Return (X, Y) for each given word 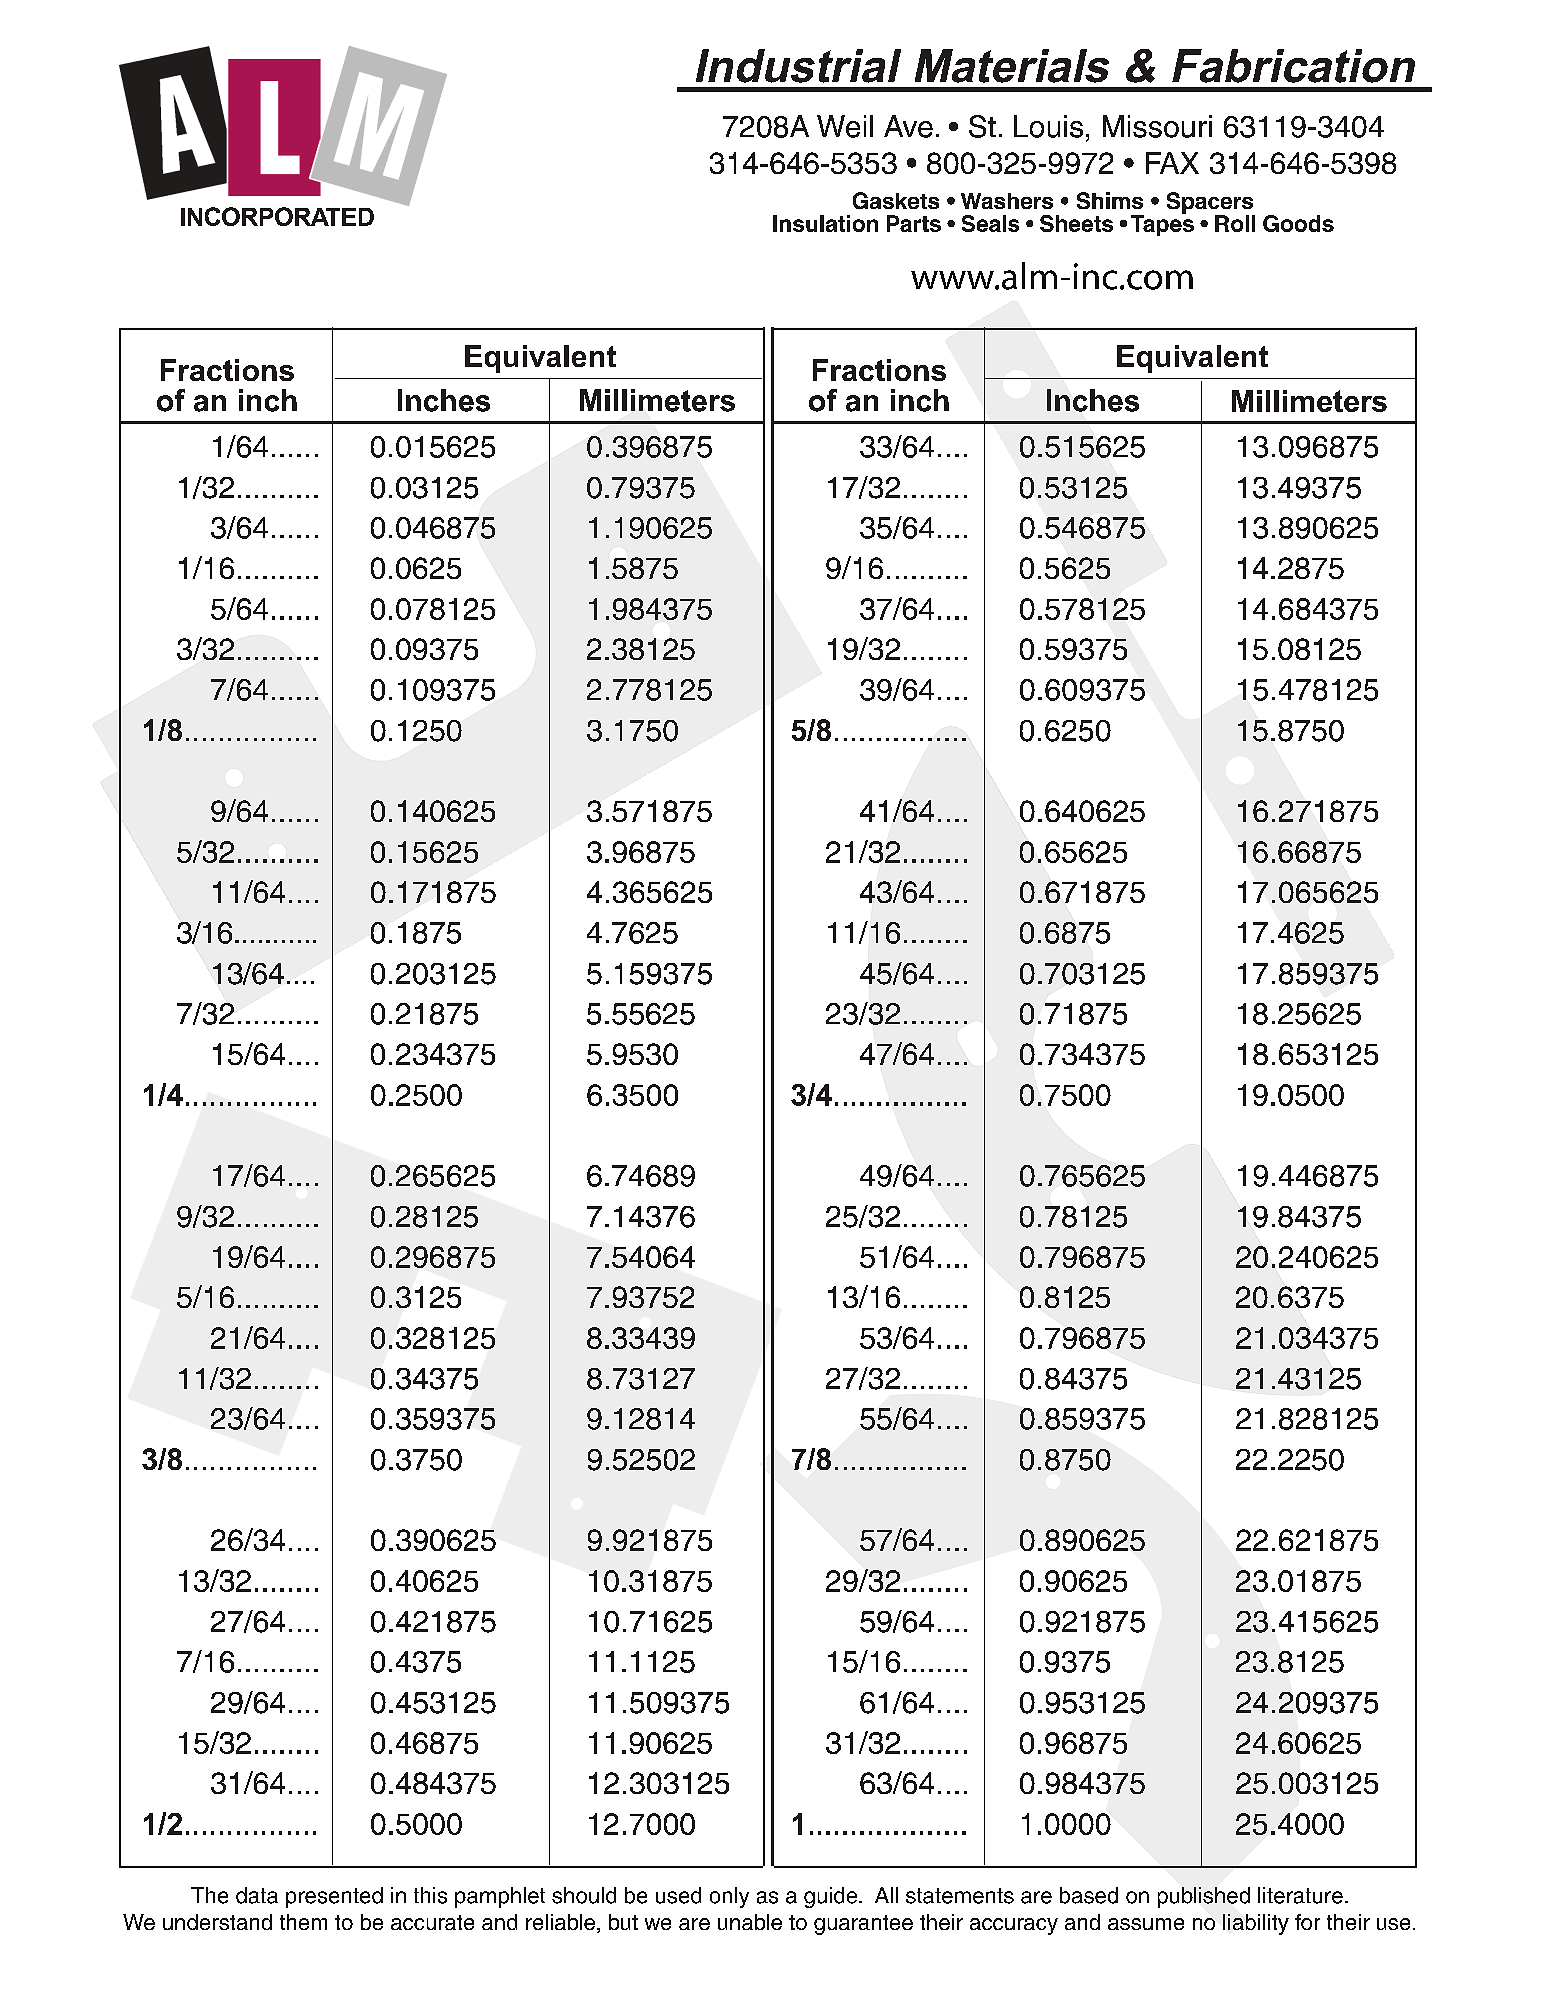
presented (334, 1897)
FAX (1172, 163)
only (729, 1897)
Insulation (825, 223)
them (303, 1922)
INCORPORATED (277, 216)
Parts (914, 223)
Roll (1235, 223)
